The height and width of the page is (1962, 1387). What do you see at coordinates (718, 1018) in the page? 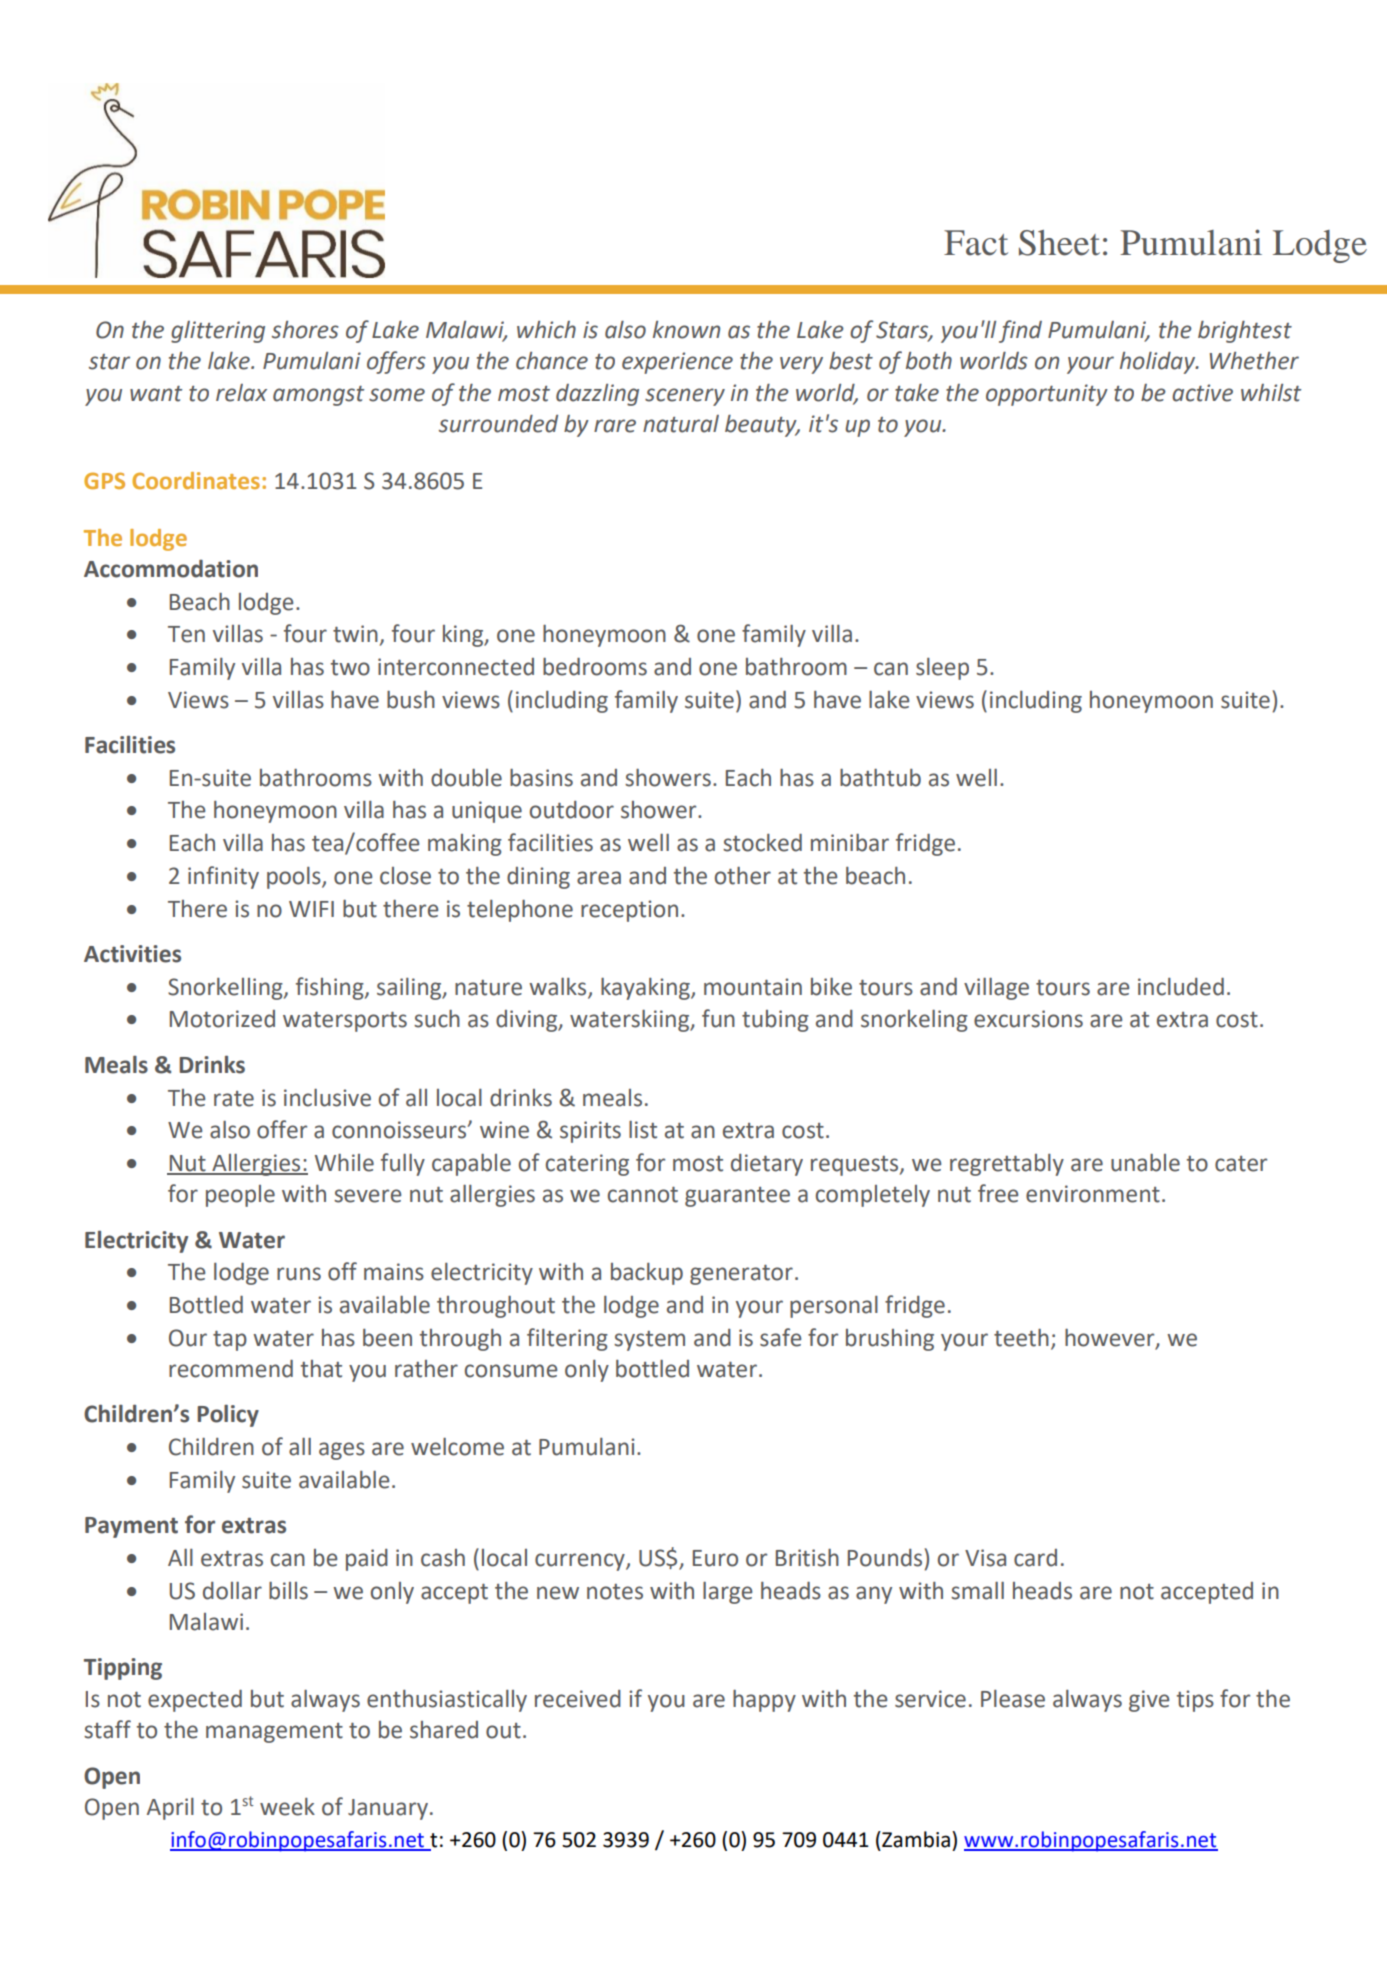
I see `fun` at bounding box center [718, 1018].
